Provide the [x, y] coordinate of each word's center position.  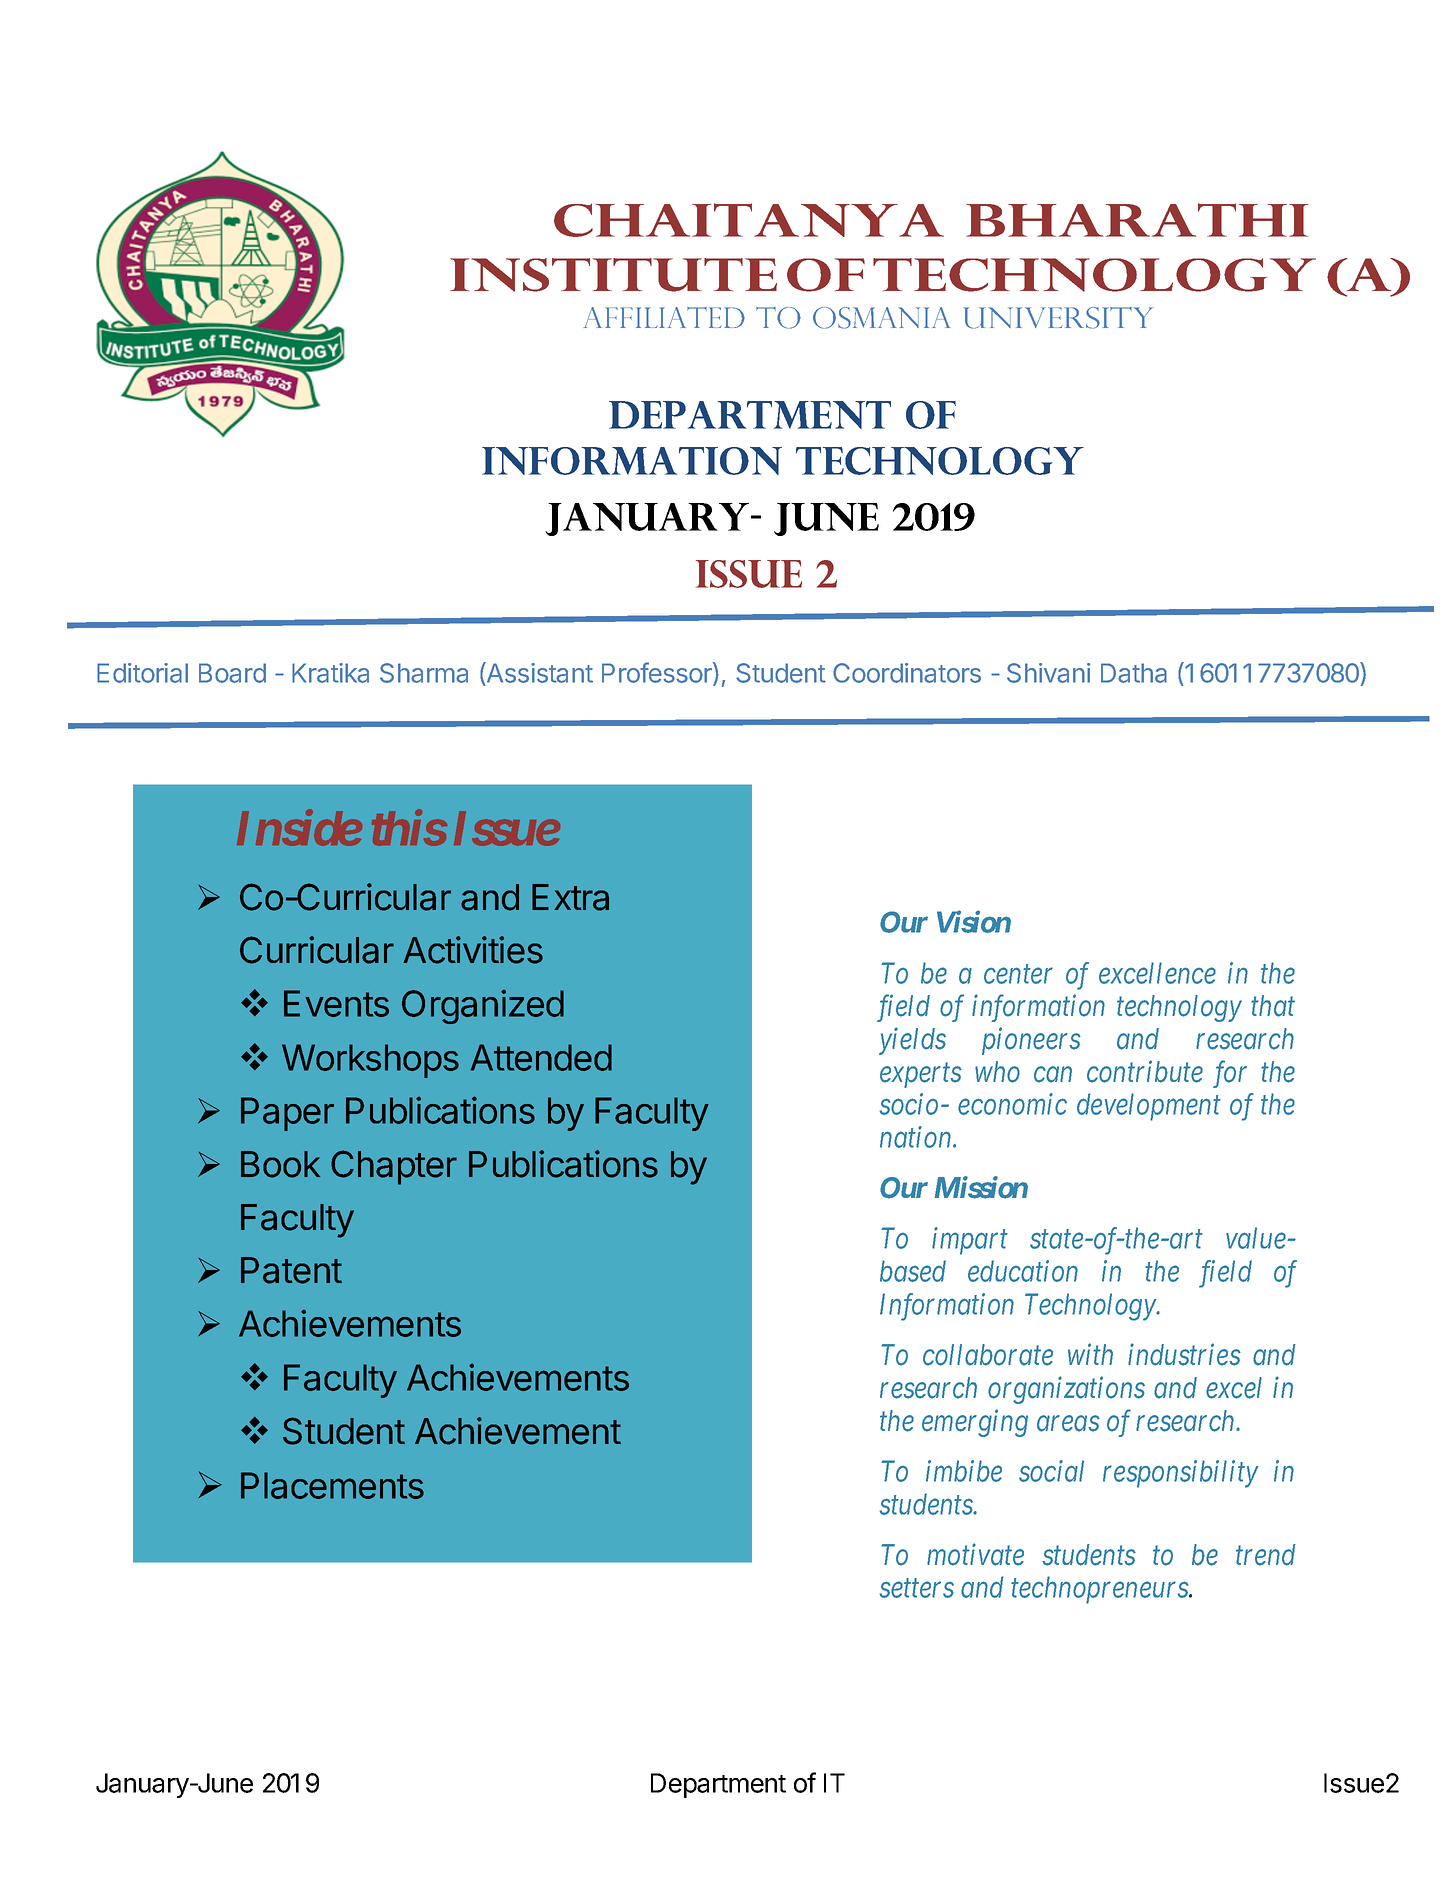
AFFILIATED [664, 317]
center [1018, 975]
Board [232, 673]
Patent [291, 1270]
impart [970, 1241]
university [1058, 318]
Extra [570, 897]
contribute [1145, 1071]
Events [336, 1003]
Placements [332, 1485]
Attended [541, 1057]
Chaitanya [749, 220]
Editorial [142, 673]
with [1090, 1354]
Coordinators [907, 673]
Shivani [1048, 673]
